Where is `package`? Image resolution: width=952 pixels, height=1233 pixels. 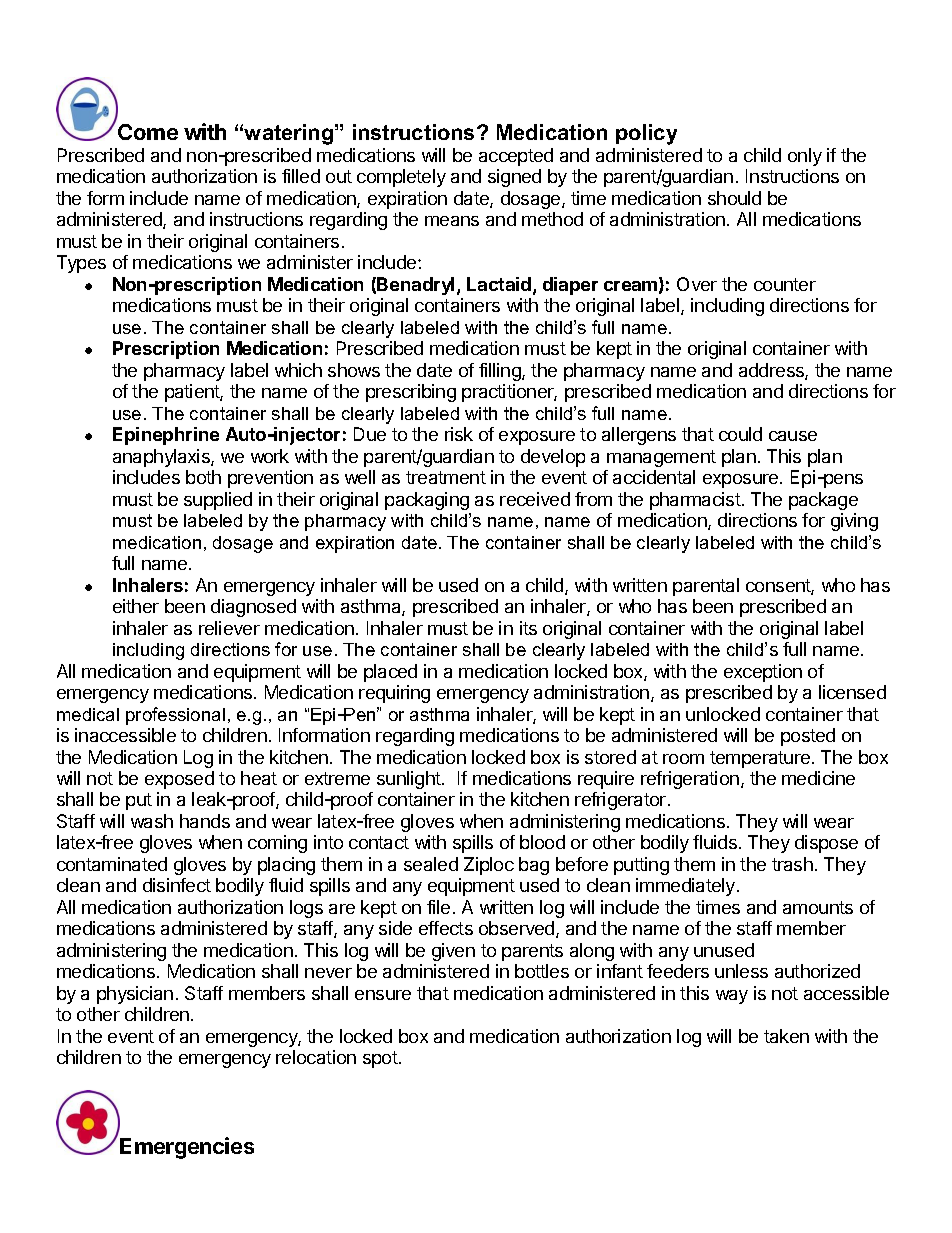
package is located at coordinates (823, 501).
